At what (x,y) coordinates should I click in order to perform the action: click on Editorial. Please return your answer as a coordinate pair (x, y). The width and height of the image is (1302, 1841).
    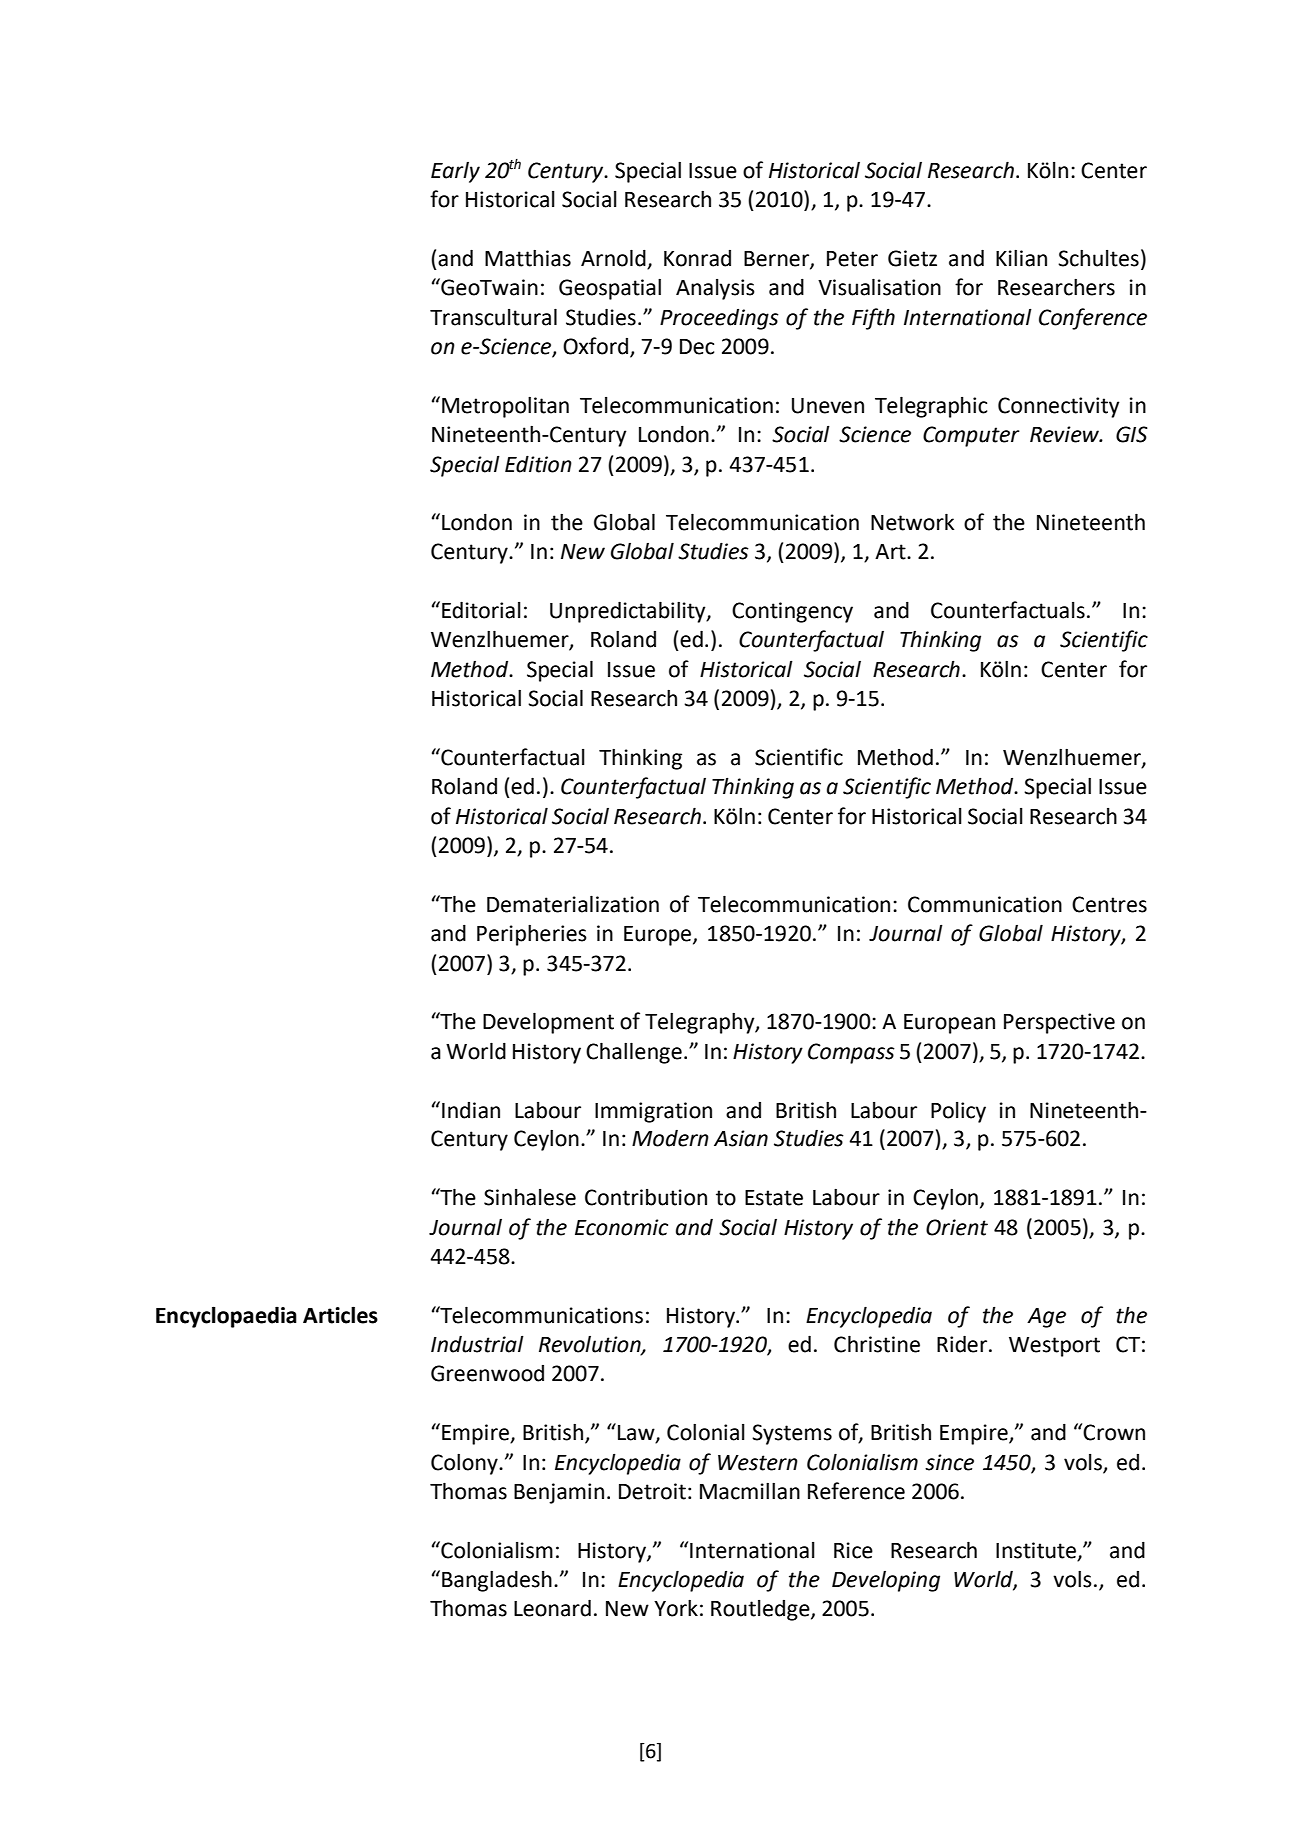
    Looking at the image, I should click on (481, 610).
